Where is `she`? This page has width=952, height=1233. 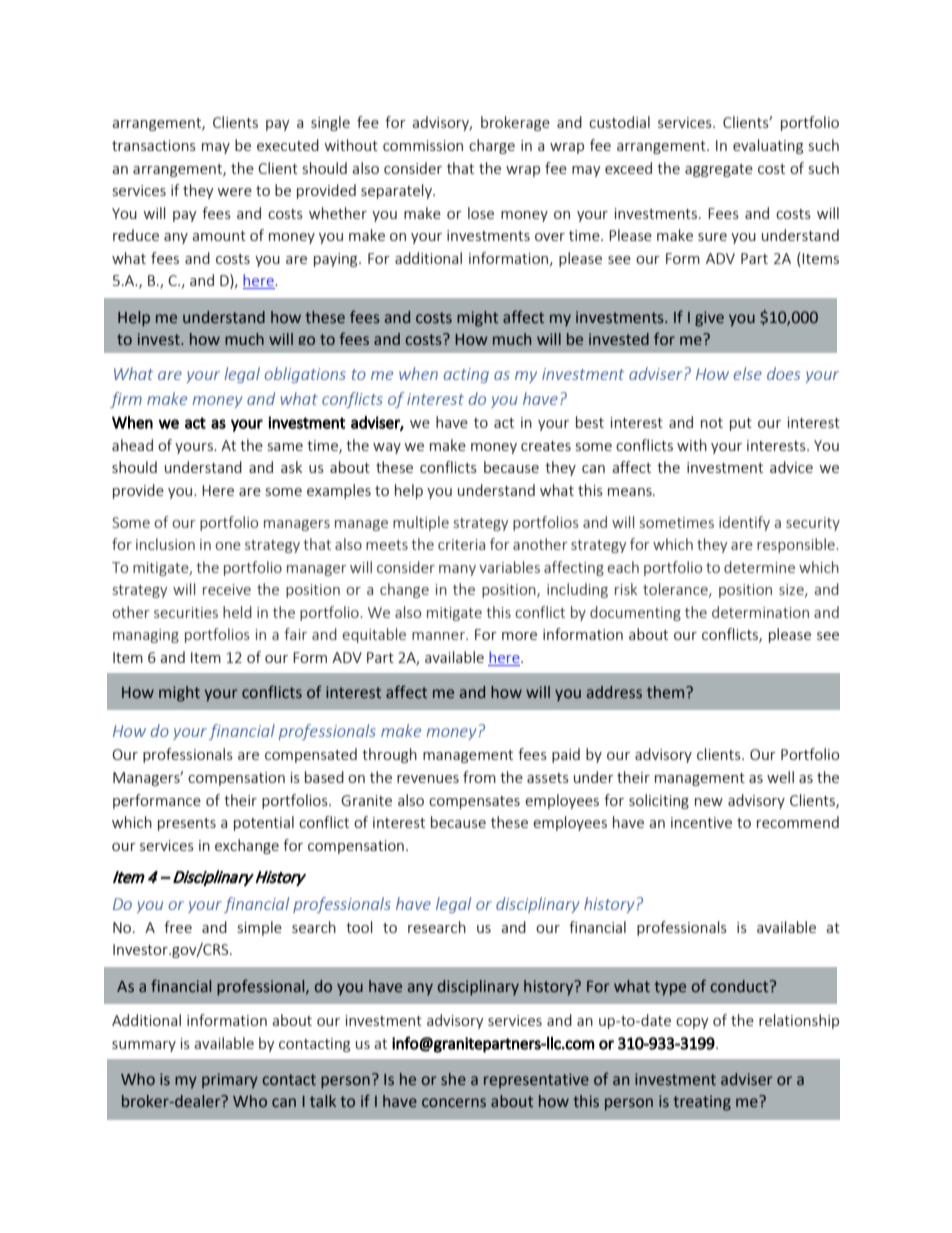 she is located at coordinates (453, 1079).
